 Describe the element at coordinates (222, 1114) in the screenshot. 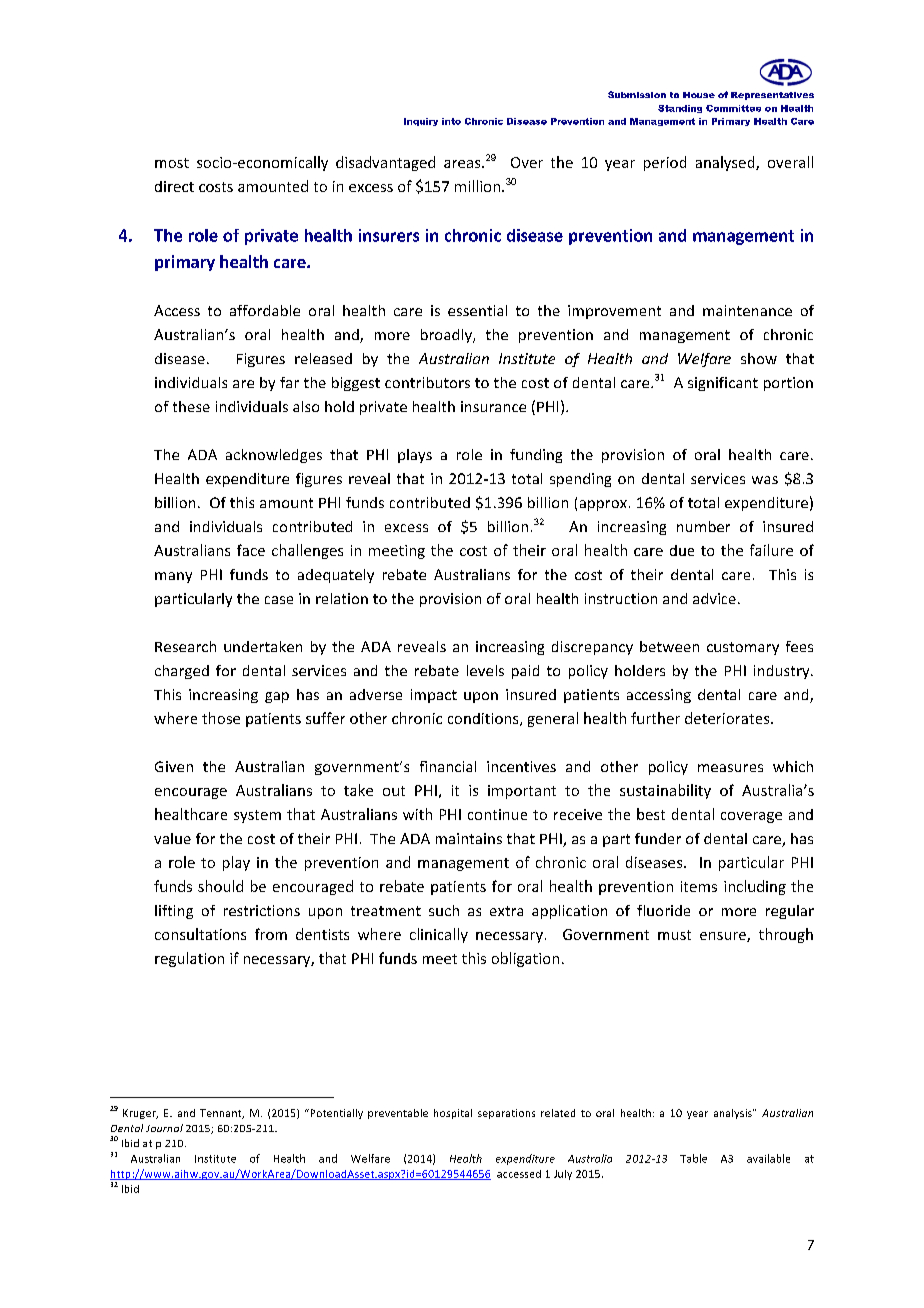

I see `Tennant` at that location.
